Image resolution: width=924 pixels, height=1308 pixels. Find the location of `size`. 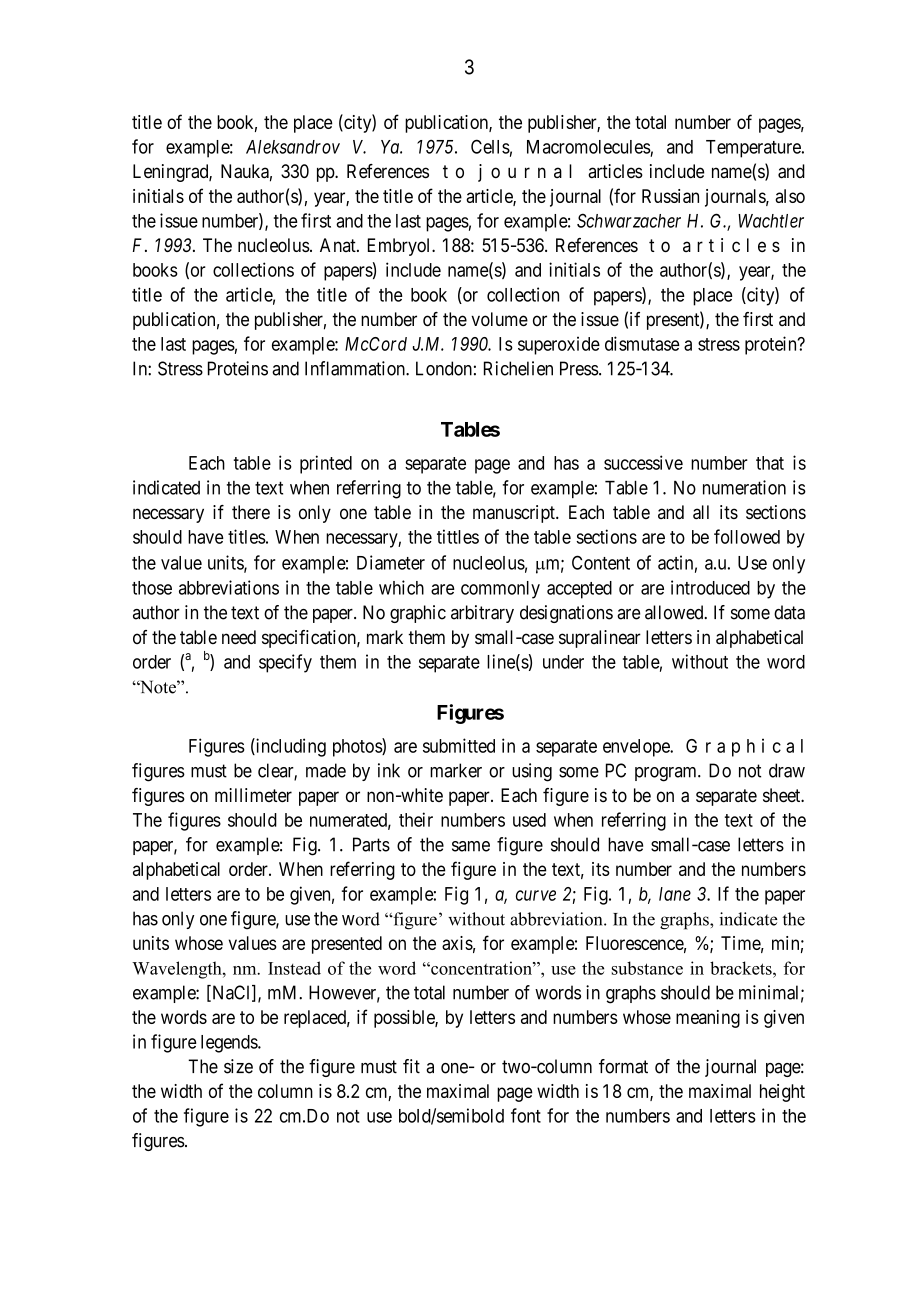

size is located at coordinates (238, 1066).
